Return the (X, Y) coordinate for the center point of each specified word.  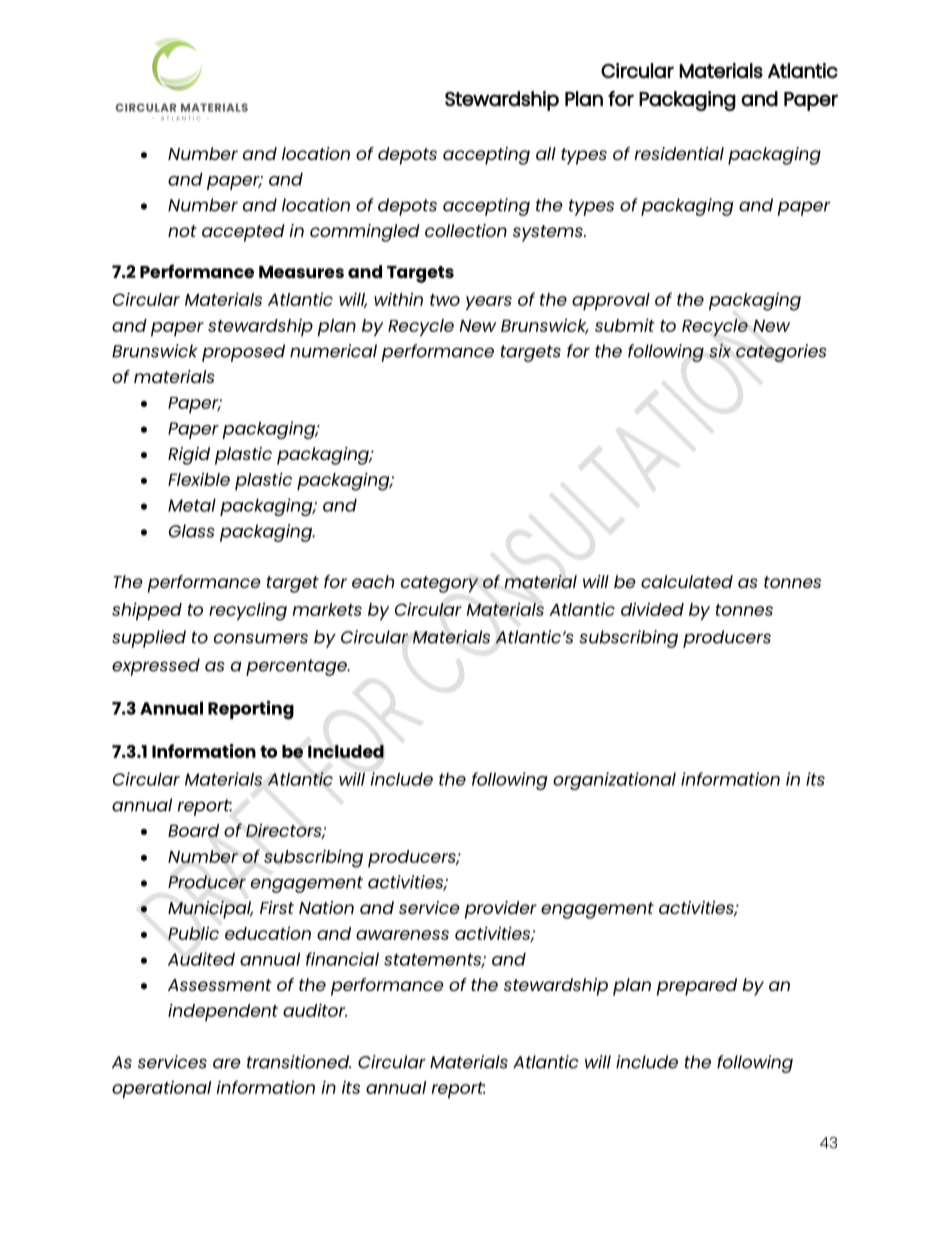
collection (466, 230)
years (489, 303)
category (439, 584)
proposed (243, 353)
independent (223, 1012)
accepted (243, 233)
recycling (248, 611)
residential (679, 153)
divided (652, 609)
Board (193, 830)
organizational (614, 781)
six (720, 351)
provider (501, 910)
